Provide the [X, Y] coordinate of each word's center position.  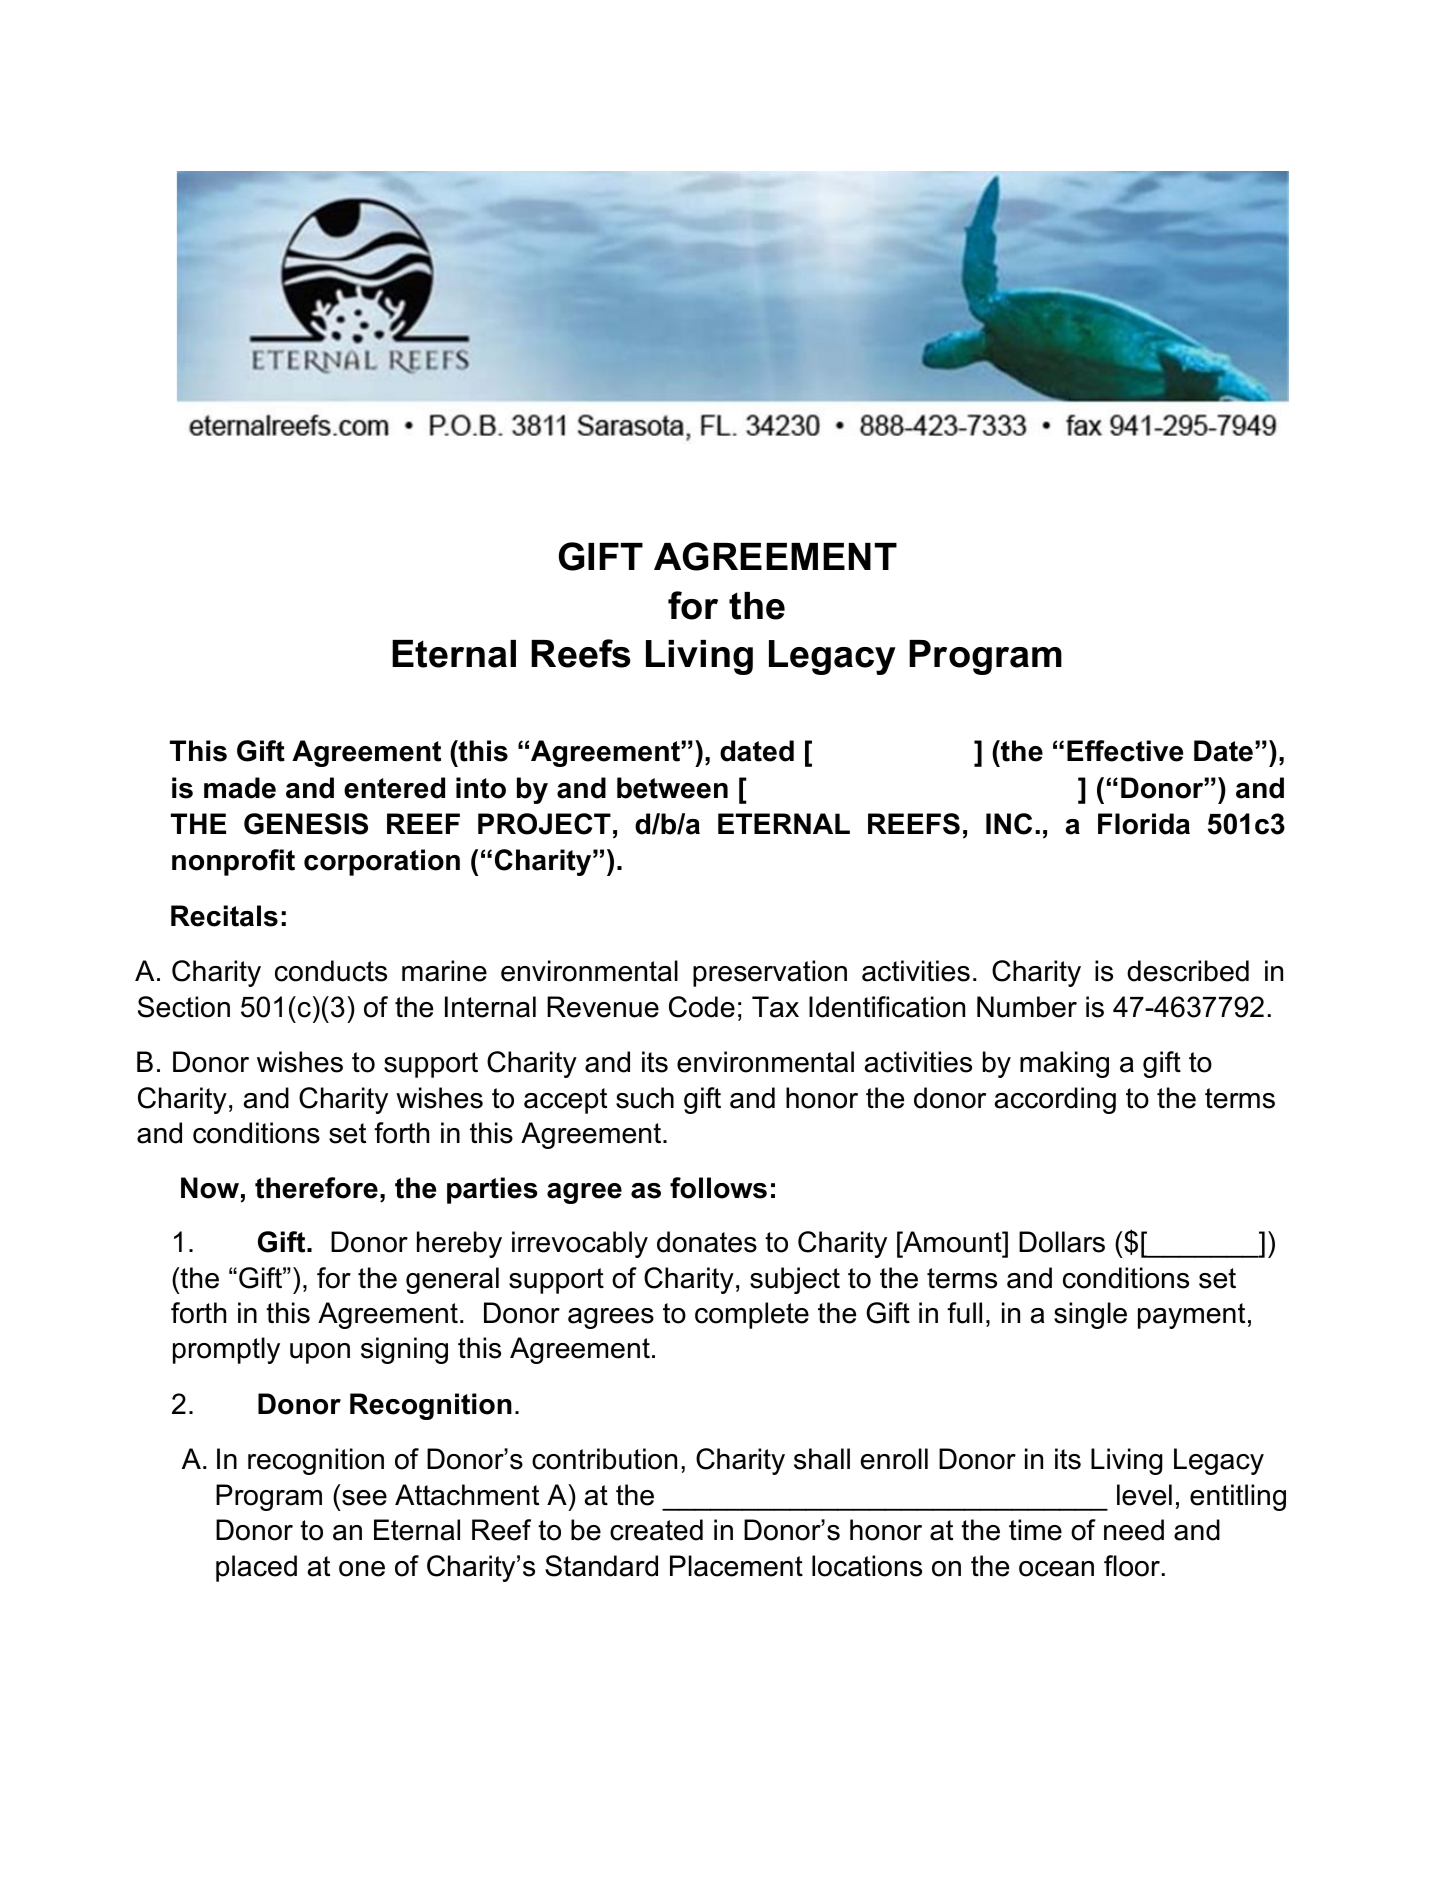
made [240, 788]
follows [718, 1188]
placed [256, 1568]
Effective [1125, 751]
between [672, 788]
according [1055, 1100]
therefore [316, 1188]
